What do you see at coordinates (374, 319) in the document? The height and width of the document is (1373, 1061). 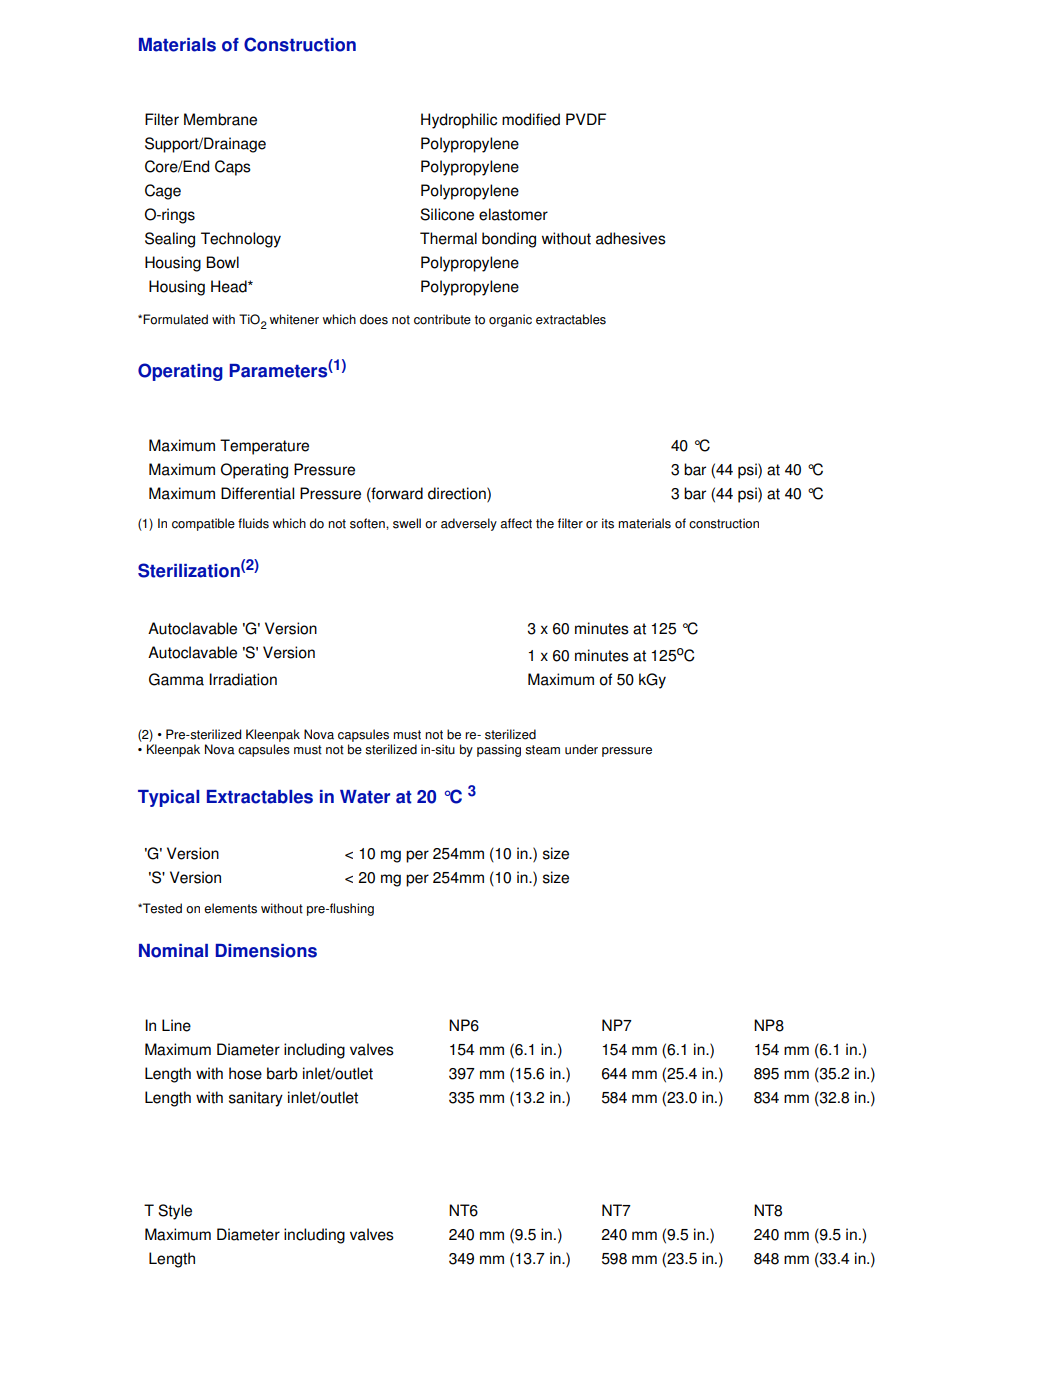 I see `does` at bounding box center [374, 319].
